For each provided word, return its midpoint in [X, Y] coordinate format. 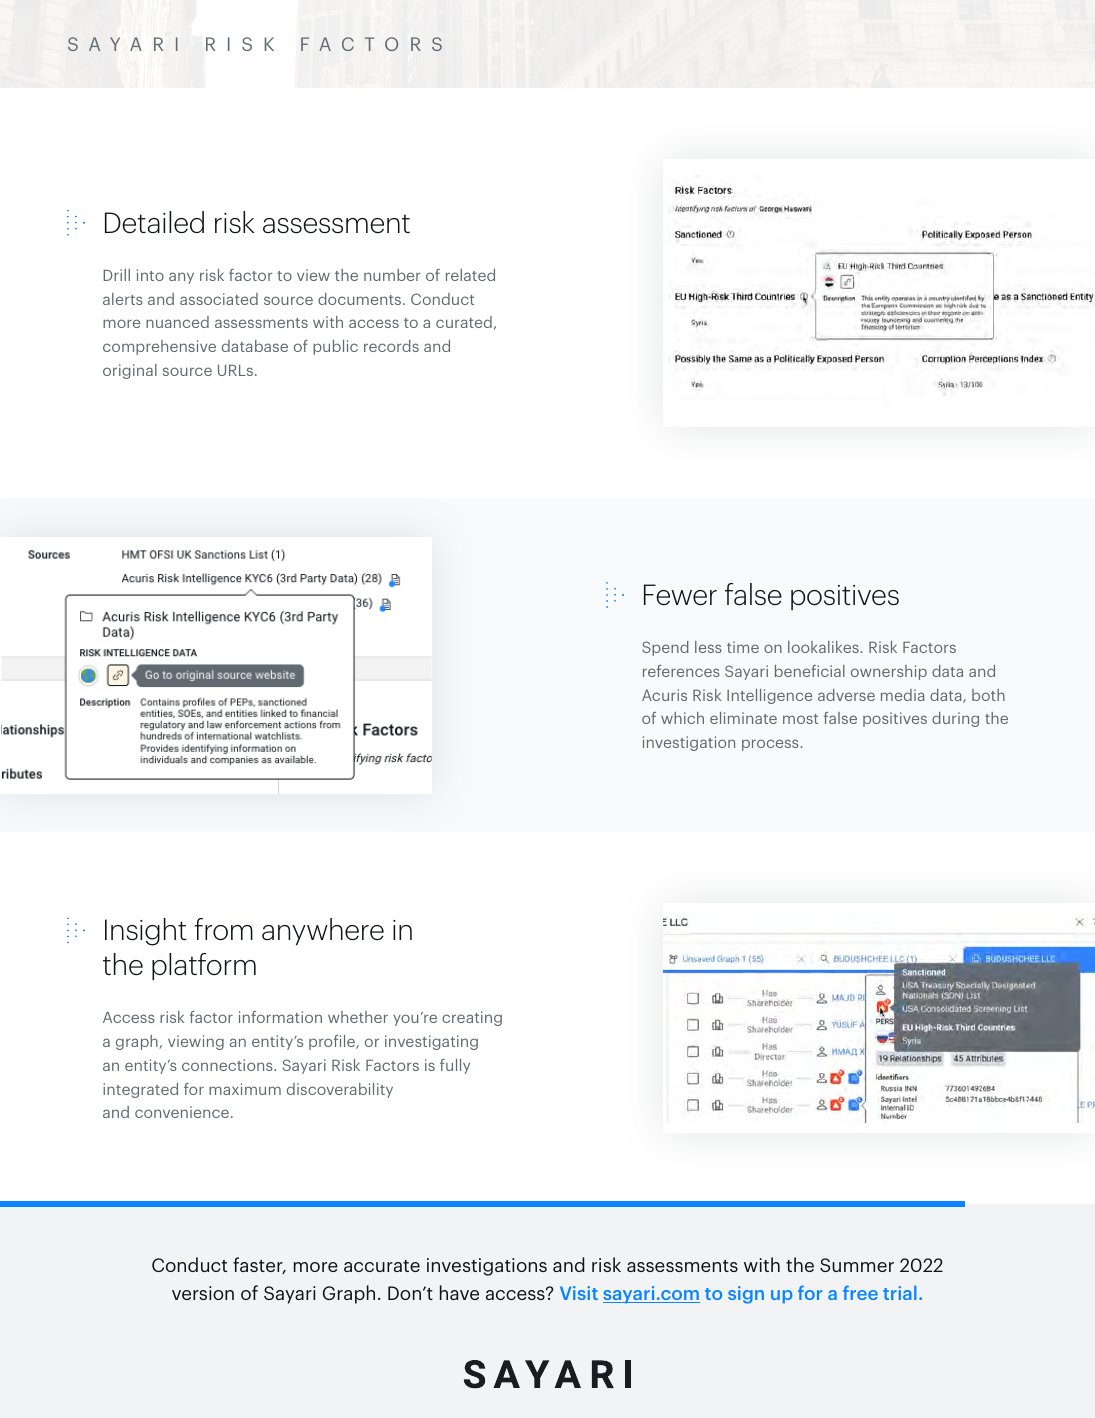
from [223, 929]
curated [464, 322]
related [470, 275]
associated [219, 299]
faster [259, 1265]
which [682, 718]
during [955, 719]
